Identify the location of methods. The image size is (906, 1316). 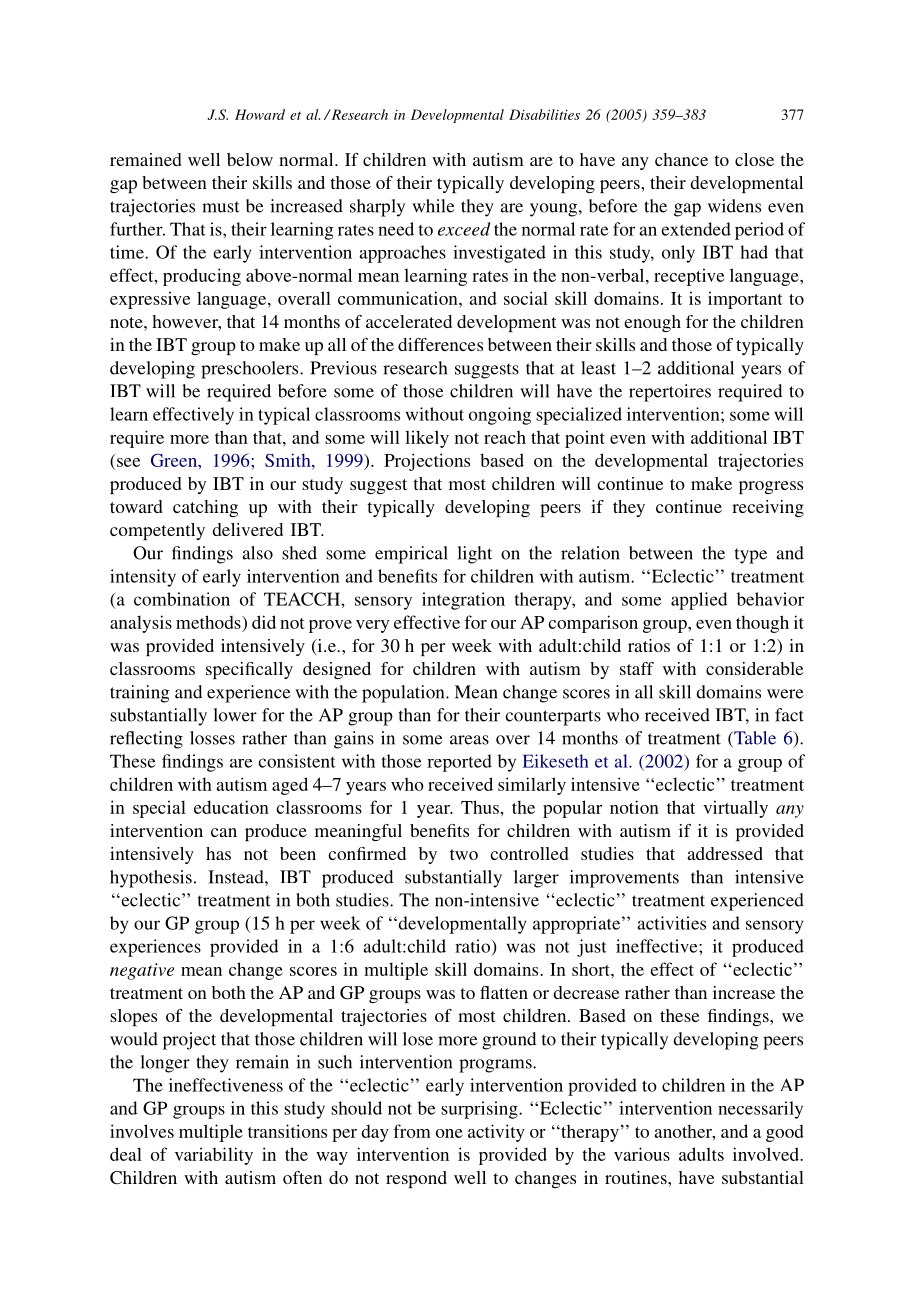
(209, 622).
